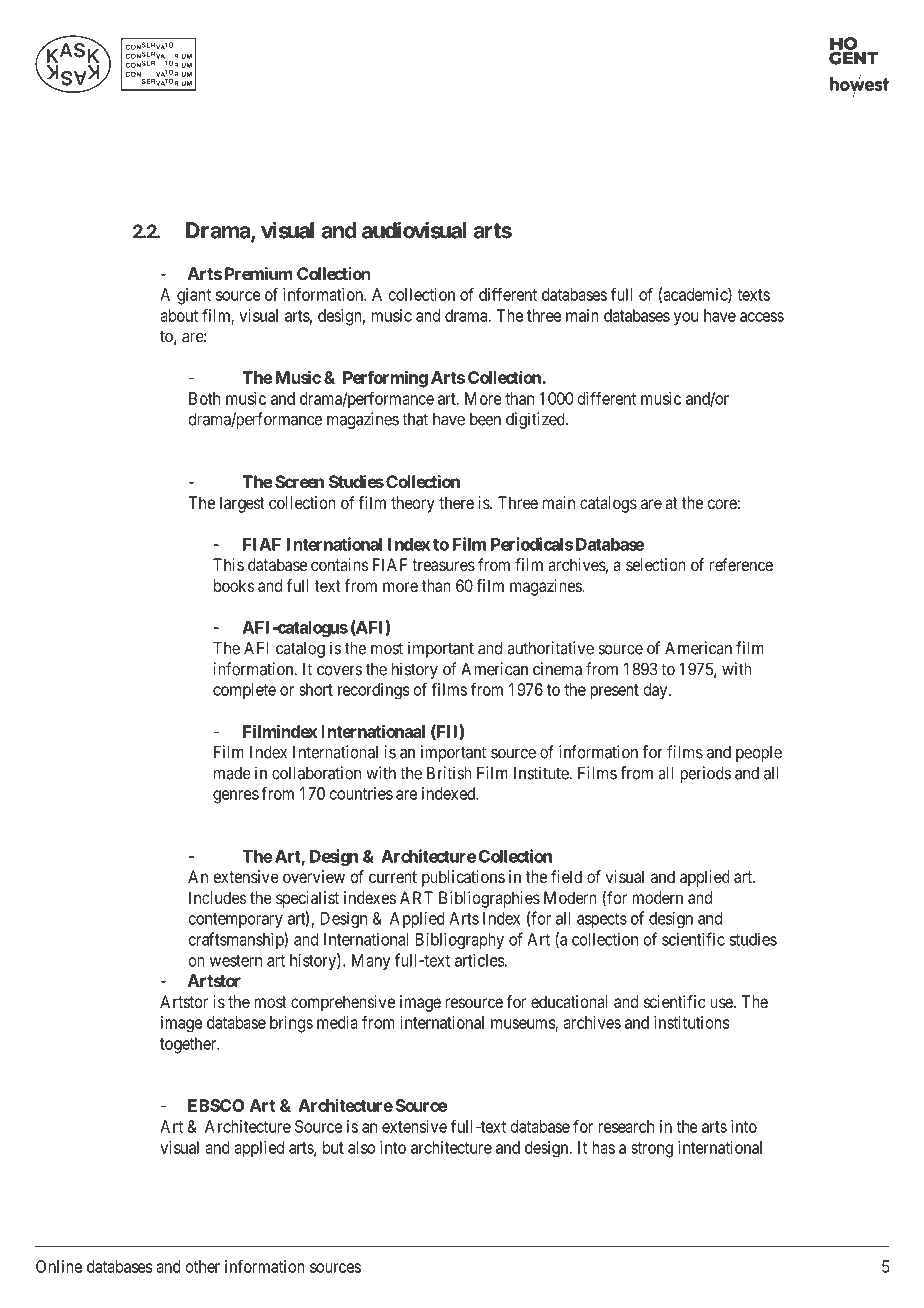 This screenshot has width=924, height=1308. Describe the element at coordinates (656, 564) in the screenshot. I see `selection` at that location.
